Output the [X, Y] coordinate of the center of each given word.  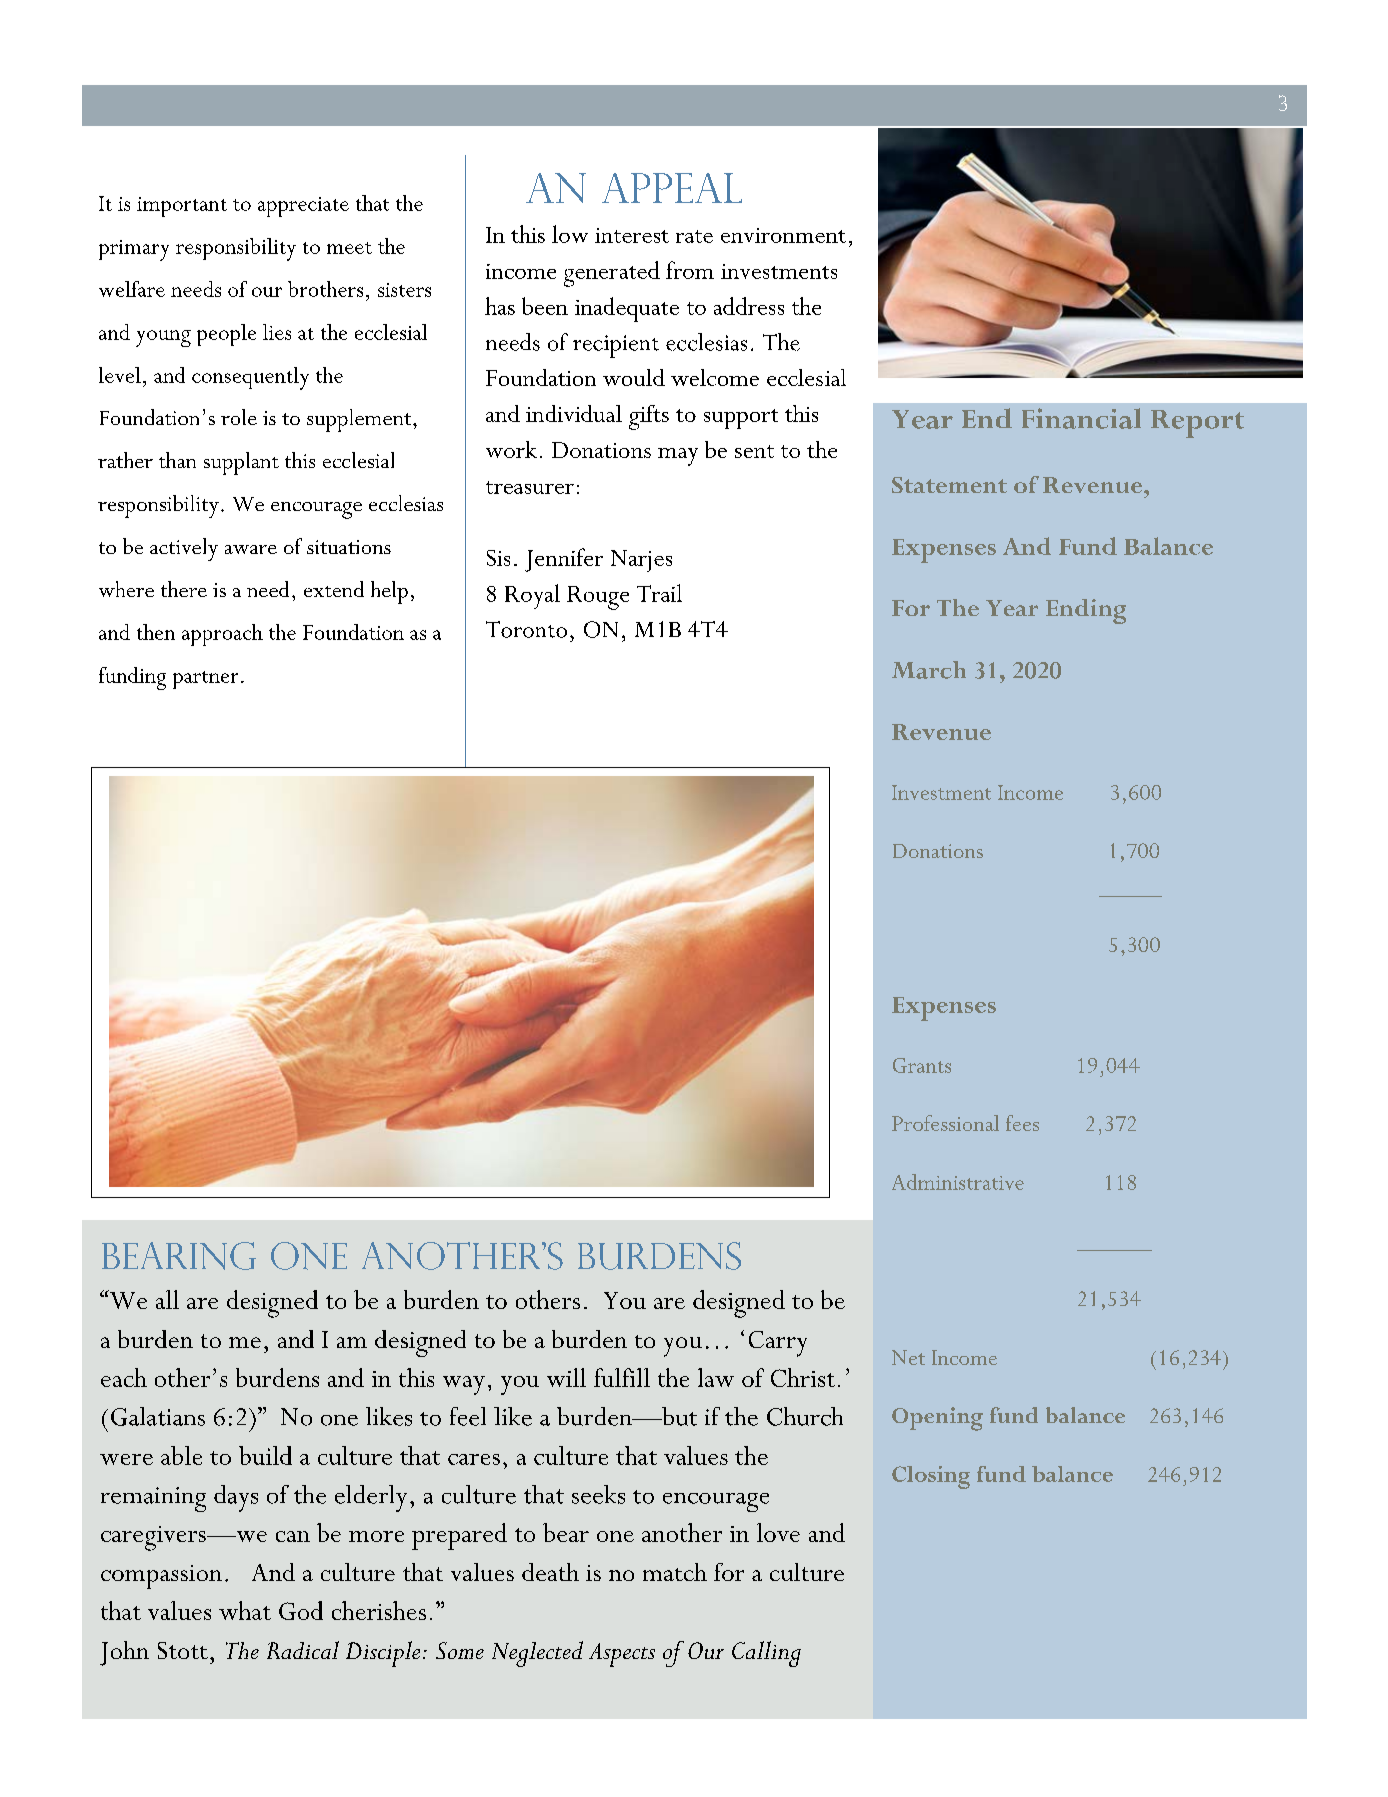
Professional [945, 1123]
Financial [1081, 418]
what [245, 1610]
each [124, 1377]
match [675, 1572]
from [690, 270]
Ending [1086, 611]
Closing [931, 1477]
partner [205, 680]
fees [1022, 1123]
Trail [659, 593]
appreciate [303, 207]
